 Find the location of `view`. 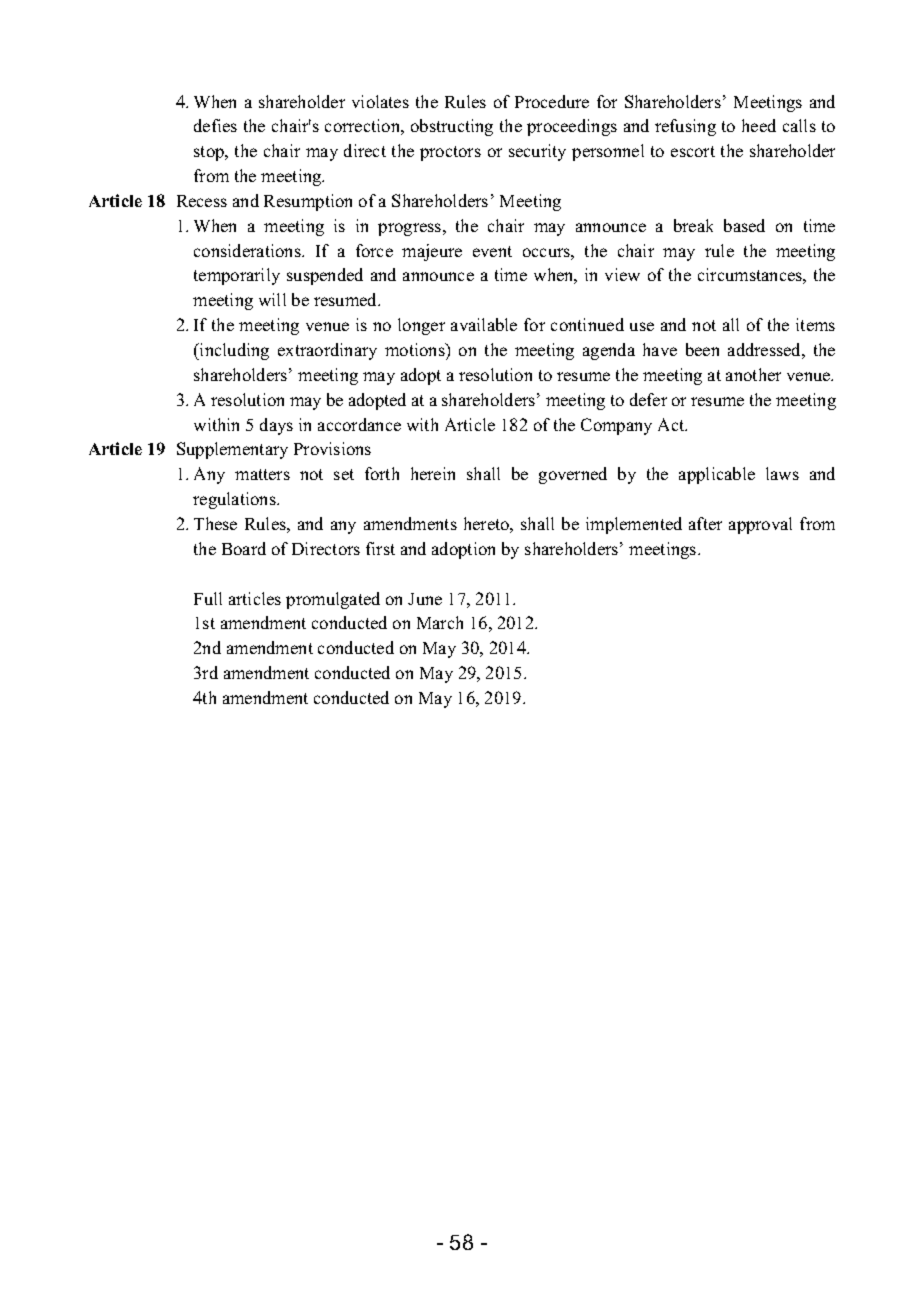

view is located at coordinates (622, 274).
